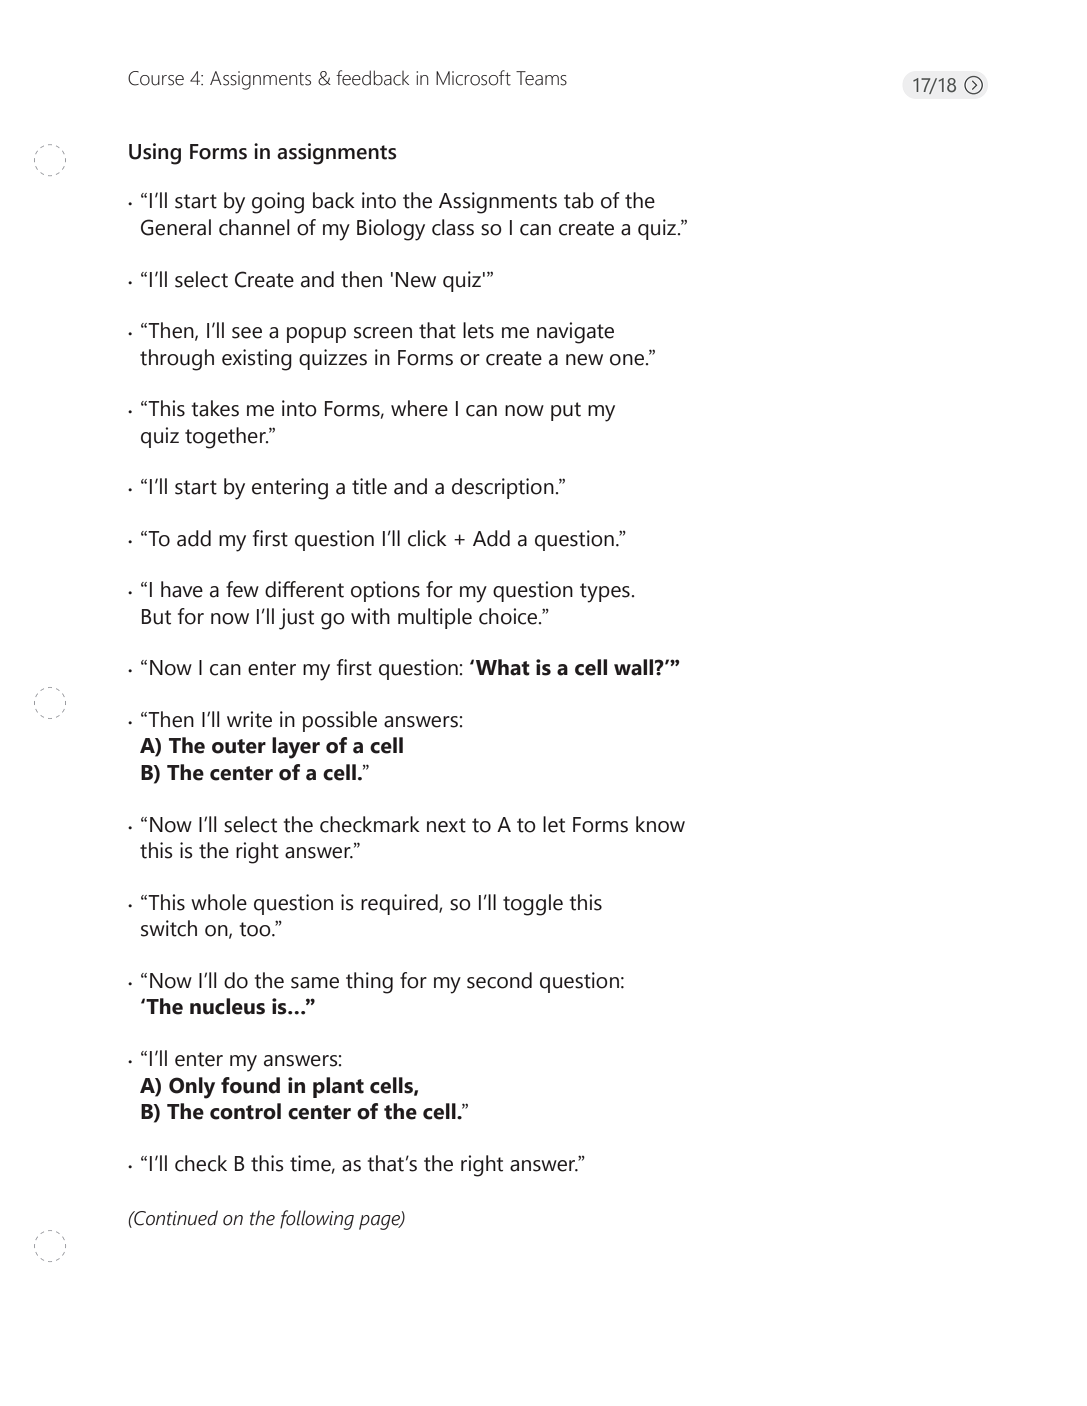 Image resolution: width=1087 pixels, height=1406 pixels. Describe the element at coordinates (219, 902) in the screenshot. I see `whole` at that location.
